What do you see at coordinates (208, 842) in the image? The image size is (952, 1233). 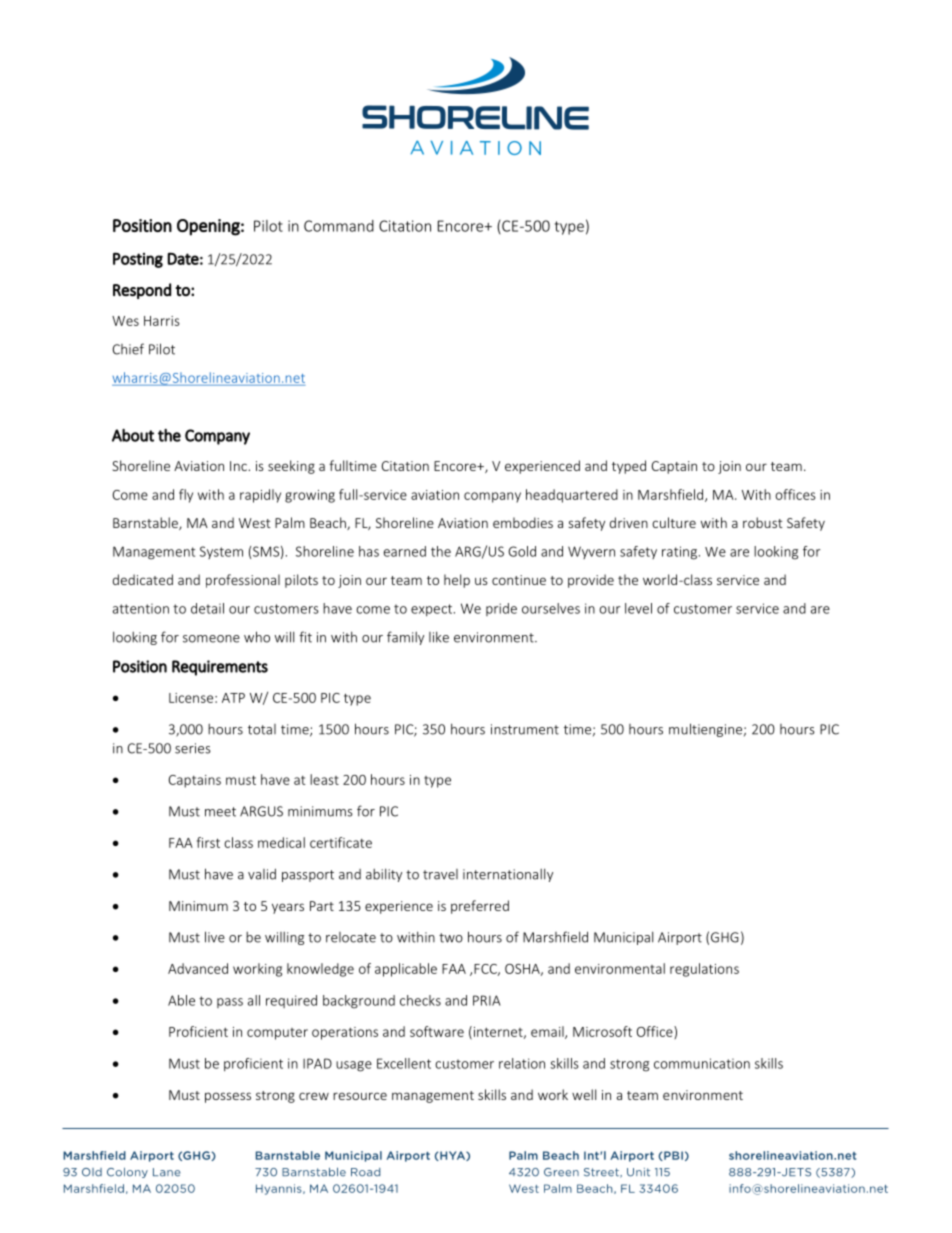 I see `first` at bounding box center [208, 842].
